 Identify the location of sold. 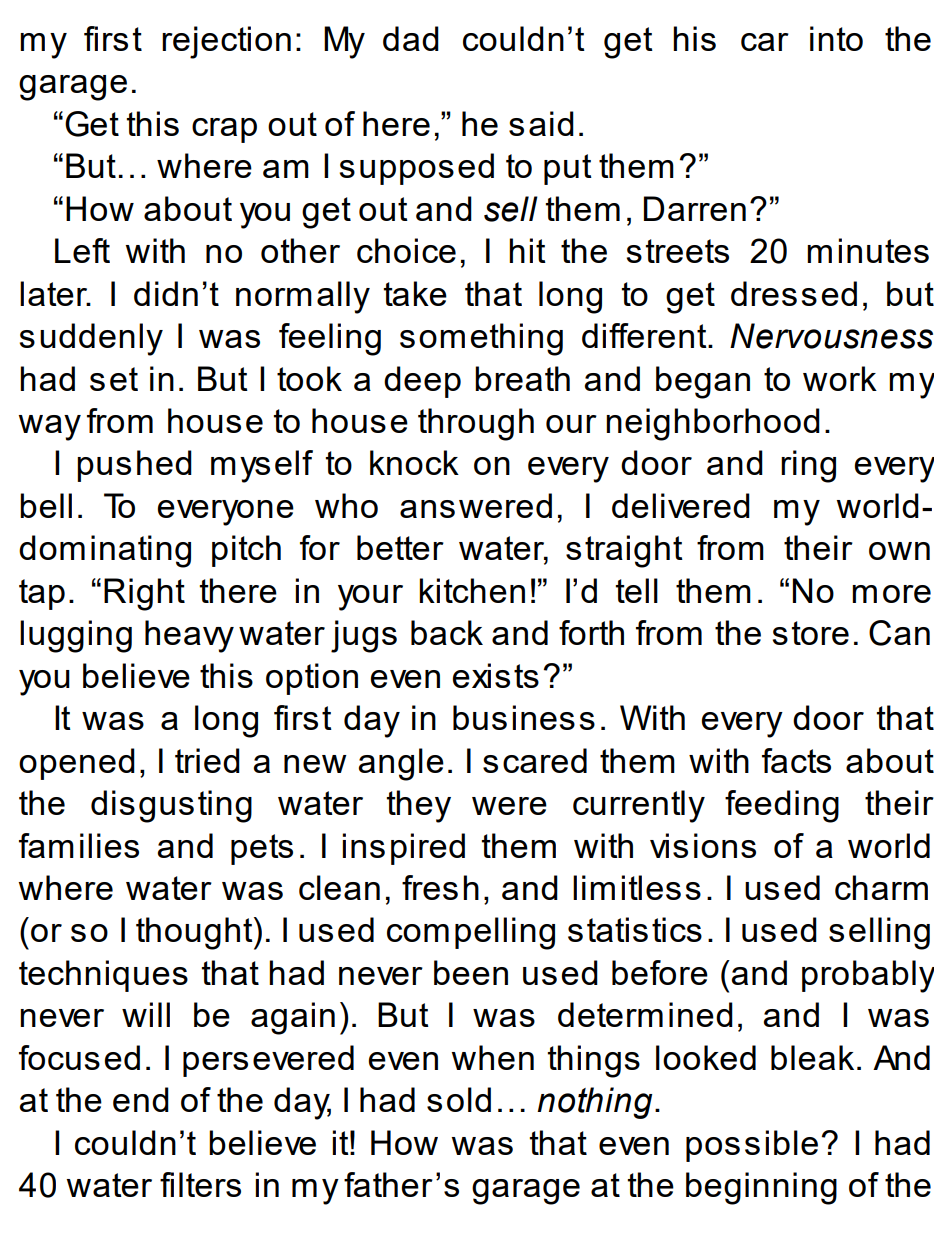
(459, 1099).
